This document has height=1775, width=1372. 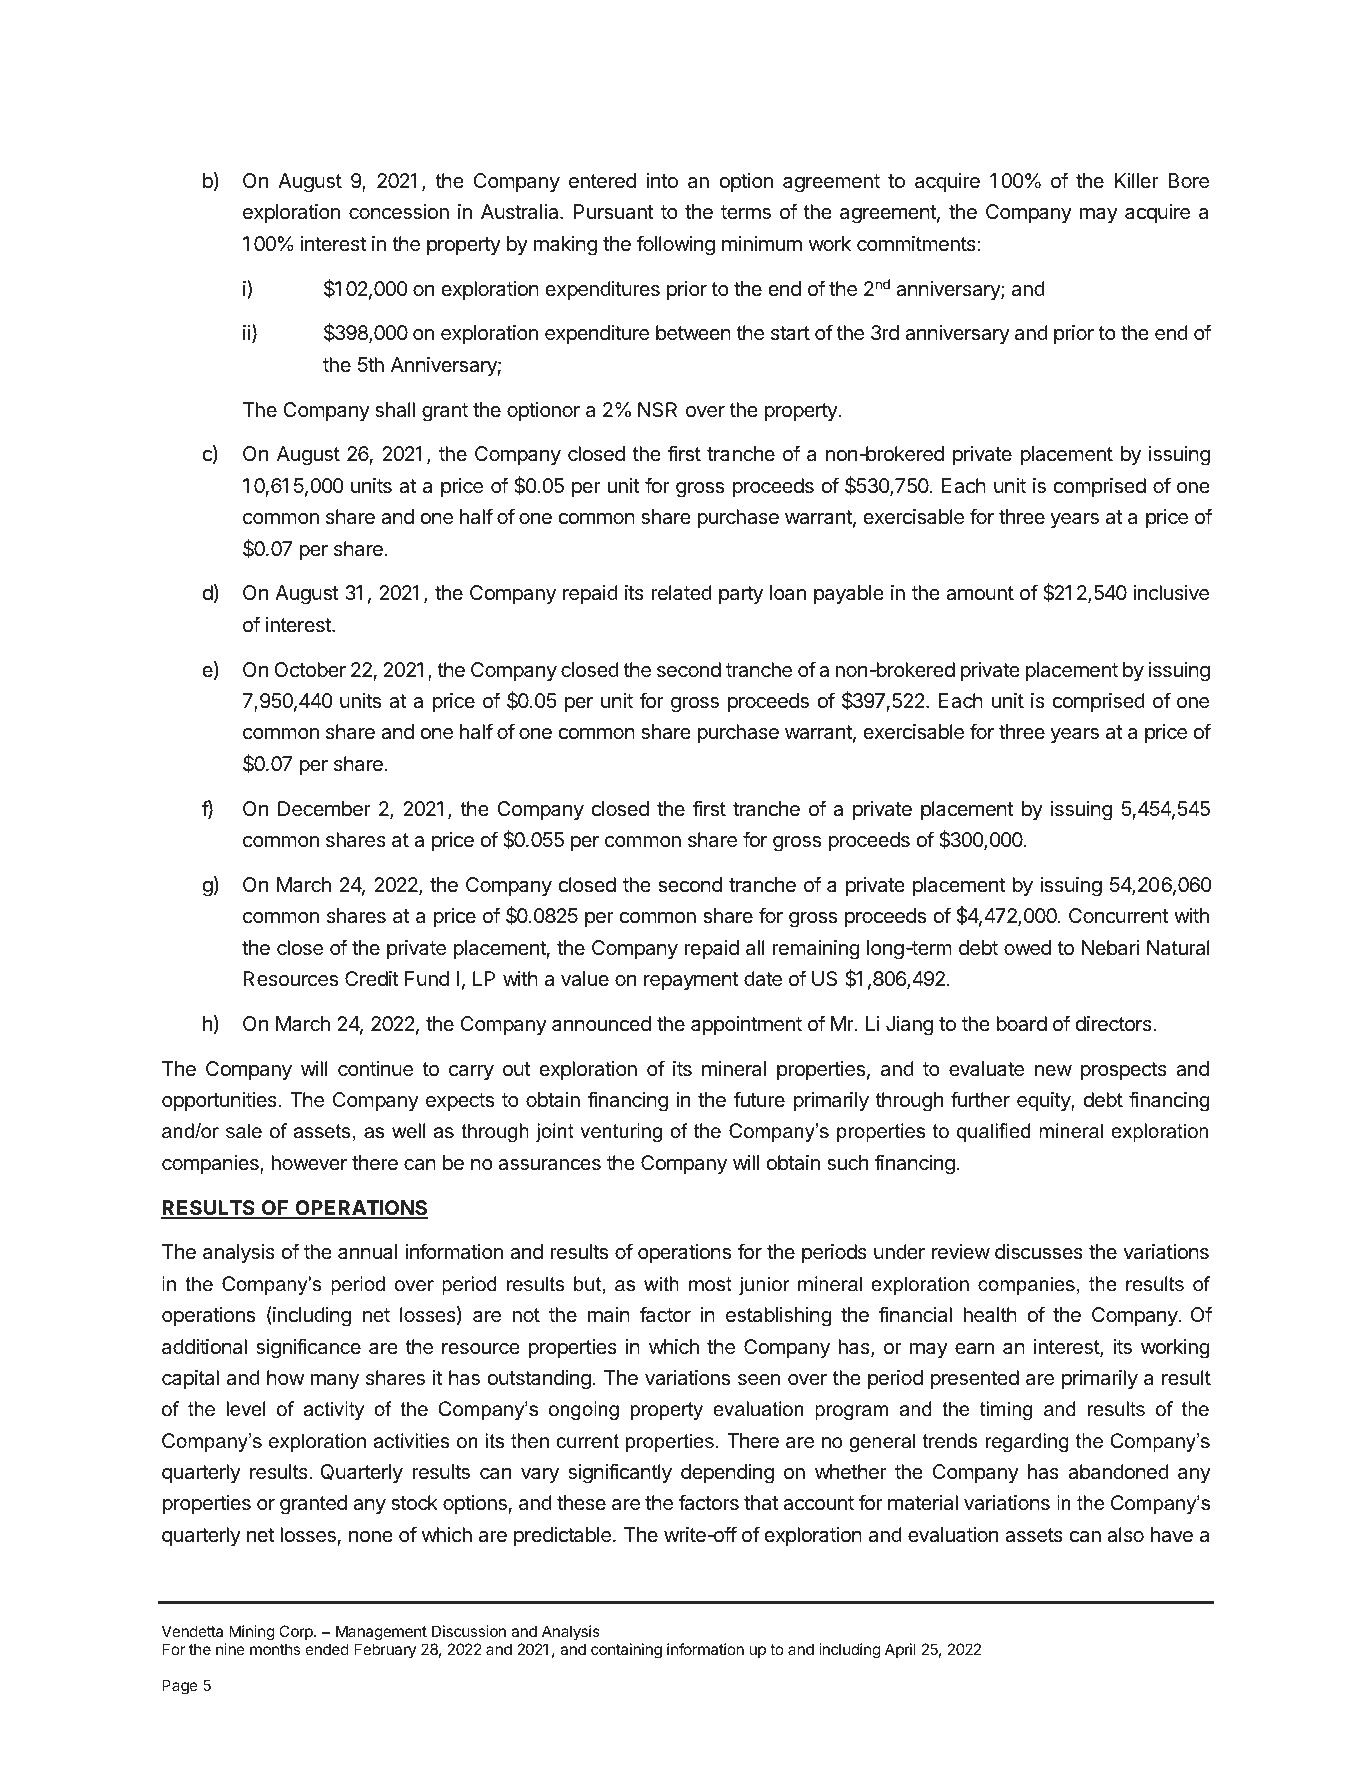 I want to click on significance, so click(x=308, y=1348).
